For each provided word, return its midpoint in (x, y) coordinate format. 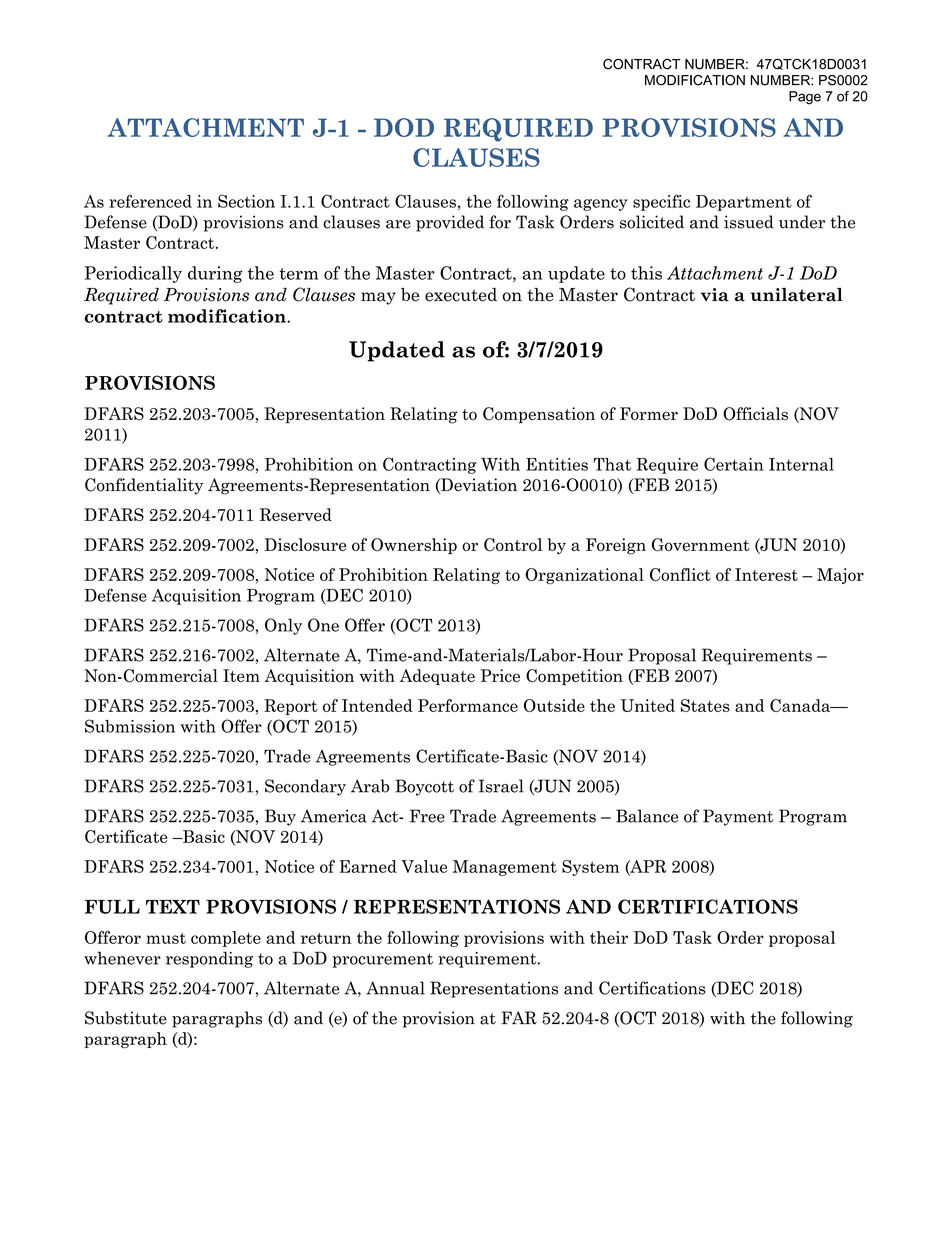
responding (209, 959)
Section (246, 201)
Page (805, 98)
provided (450, 223)
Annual (395, 988)
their (609, 937)
